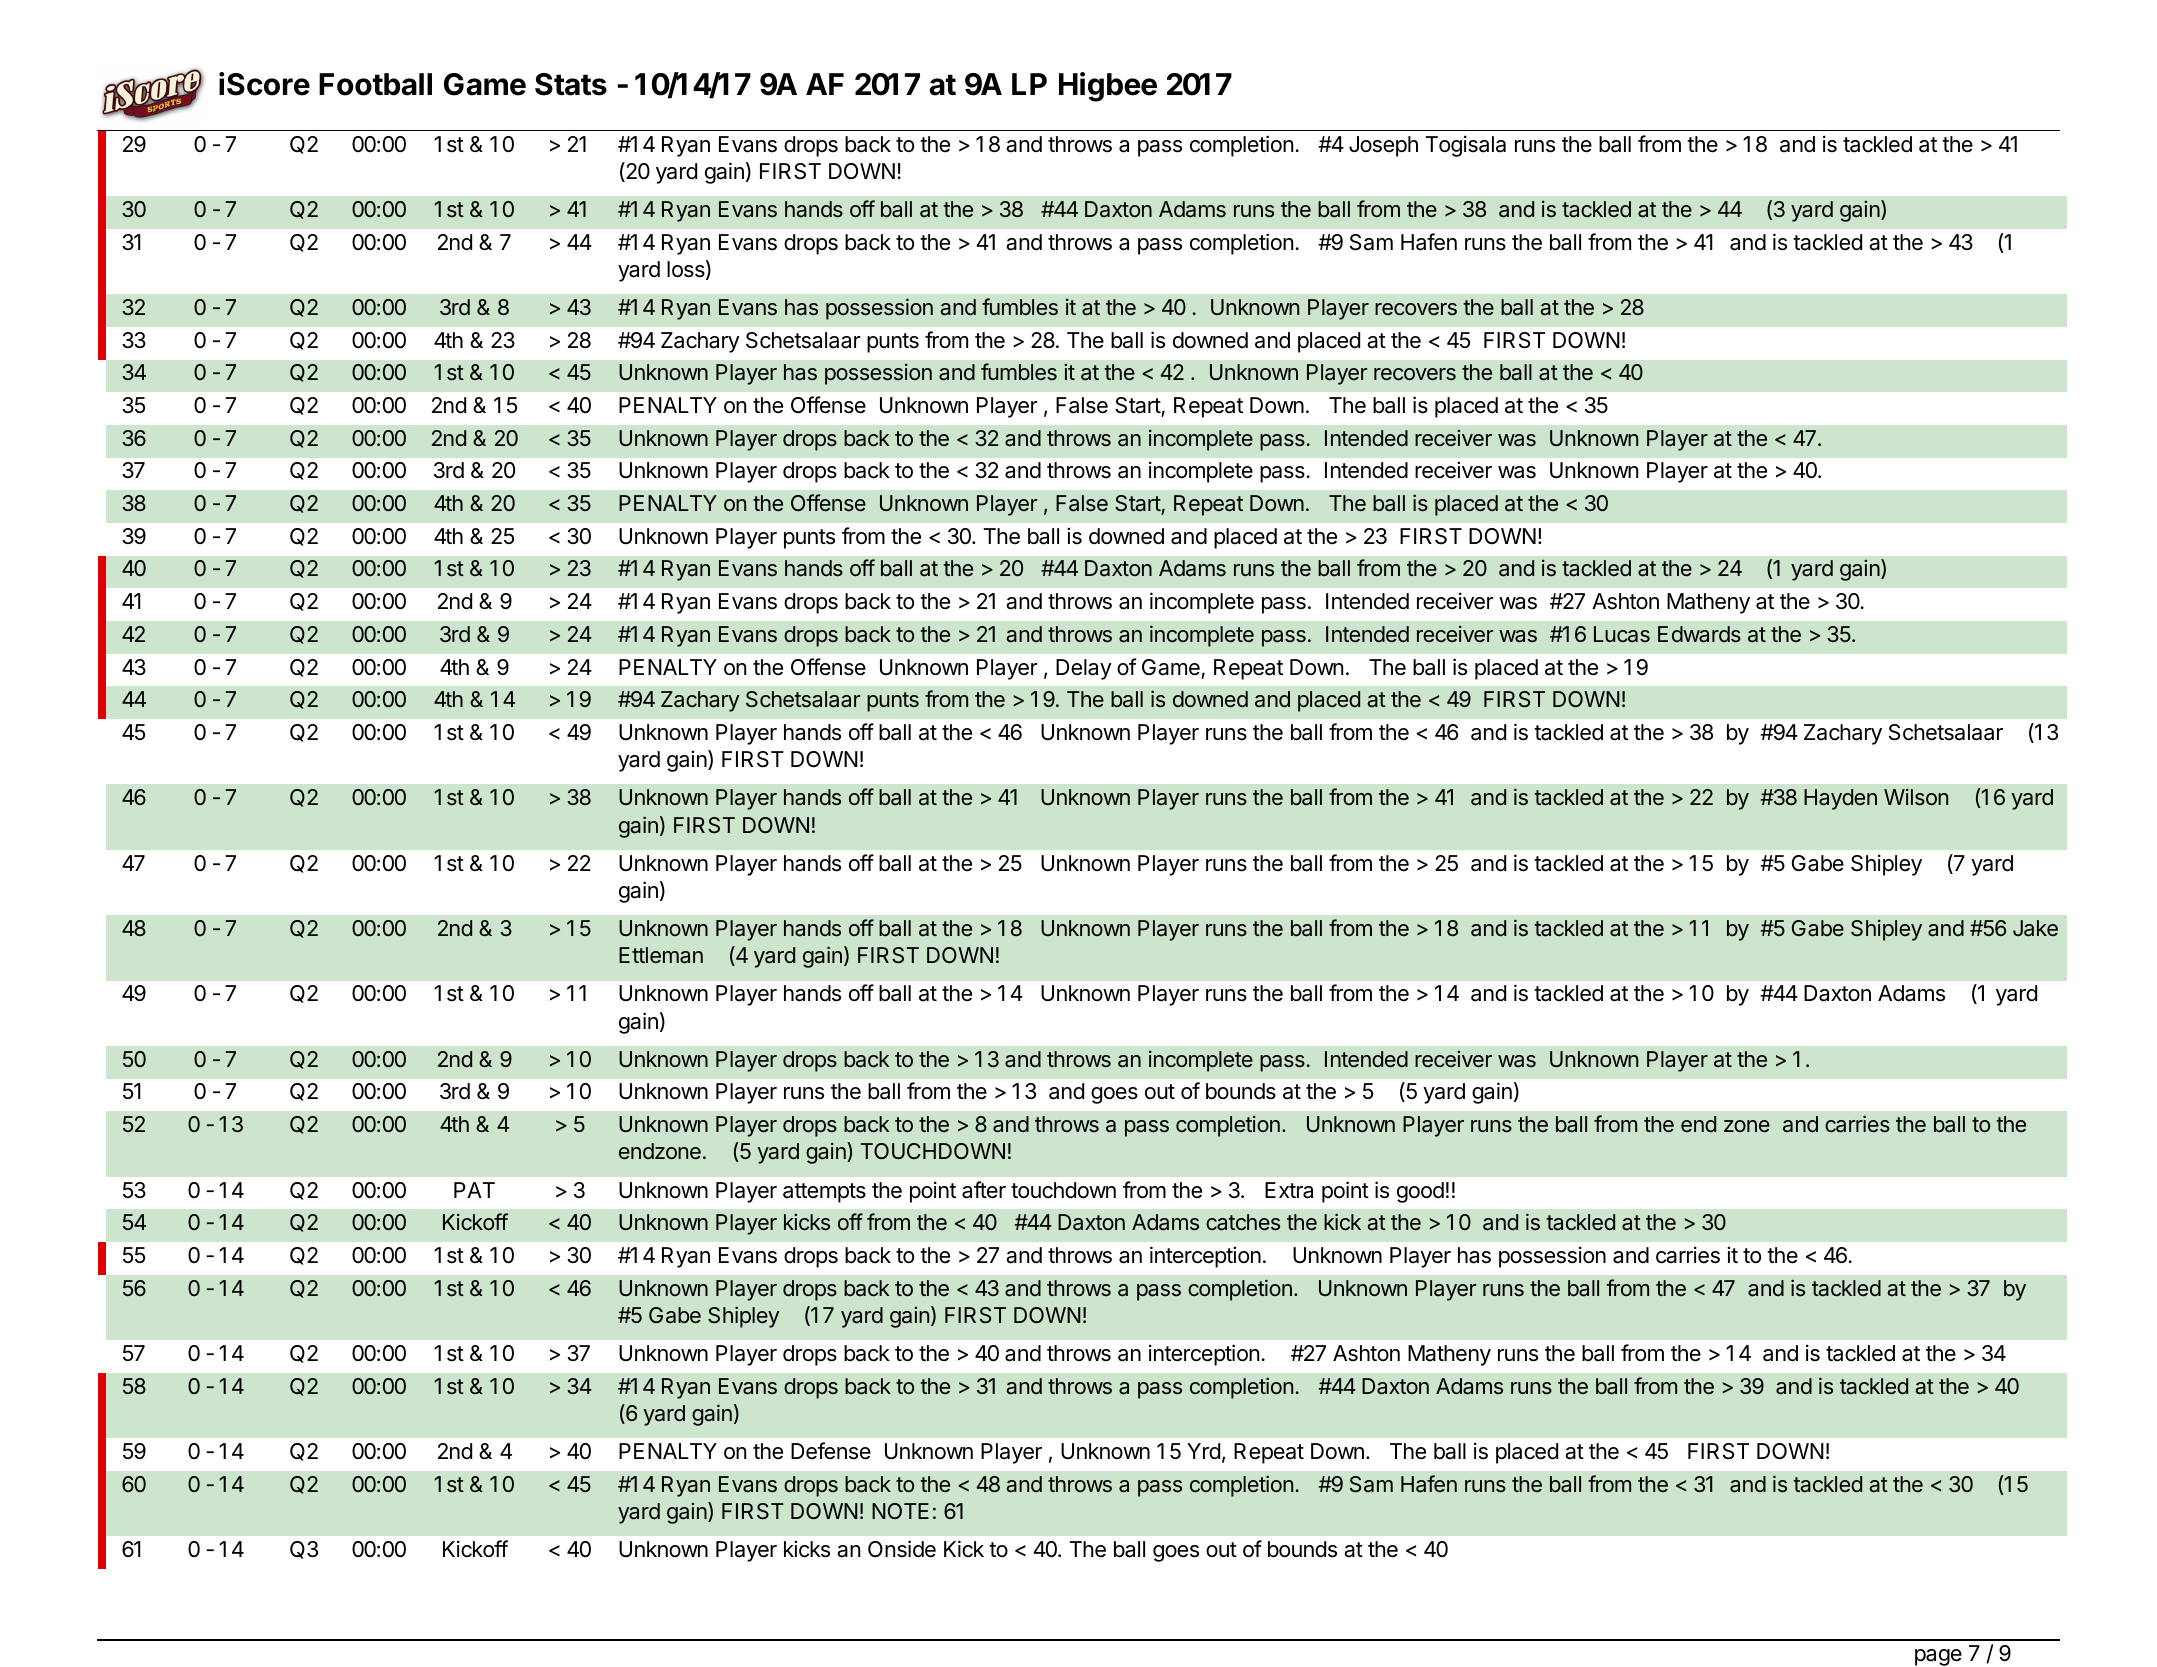 The width and height of the screenshot is (2157, 1667). Describe the element at coordinates (900, 1511) in the screenshot. I see `NOTE` at that location.
